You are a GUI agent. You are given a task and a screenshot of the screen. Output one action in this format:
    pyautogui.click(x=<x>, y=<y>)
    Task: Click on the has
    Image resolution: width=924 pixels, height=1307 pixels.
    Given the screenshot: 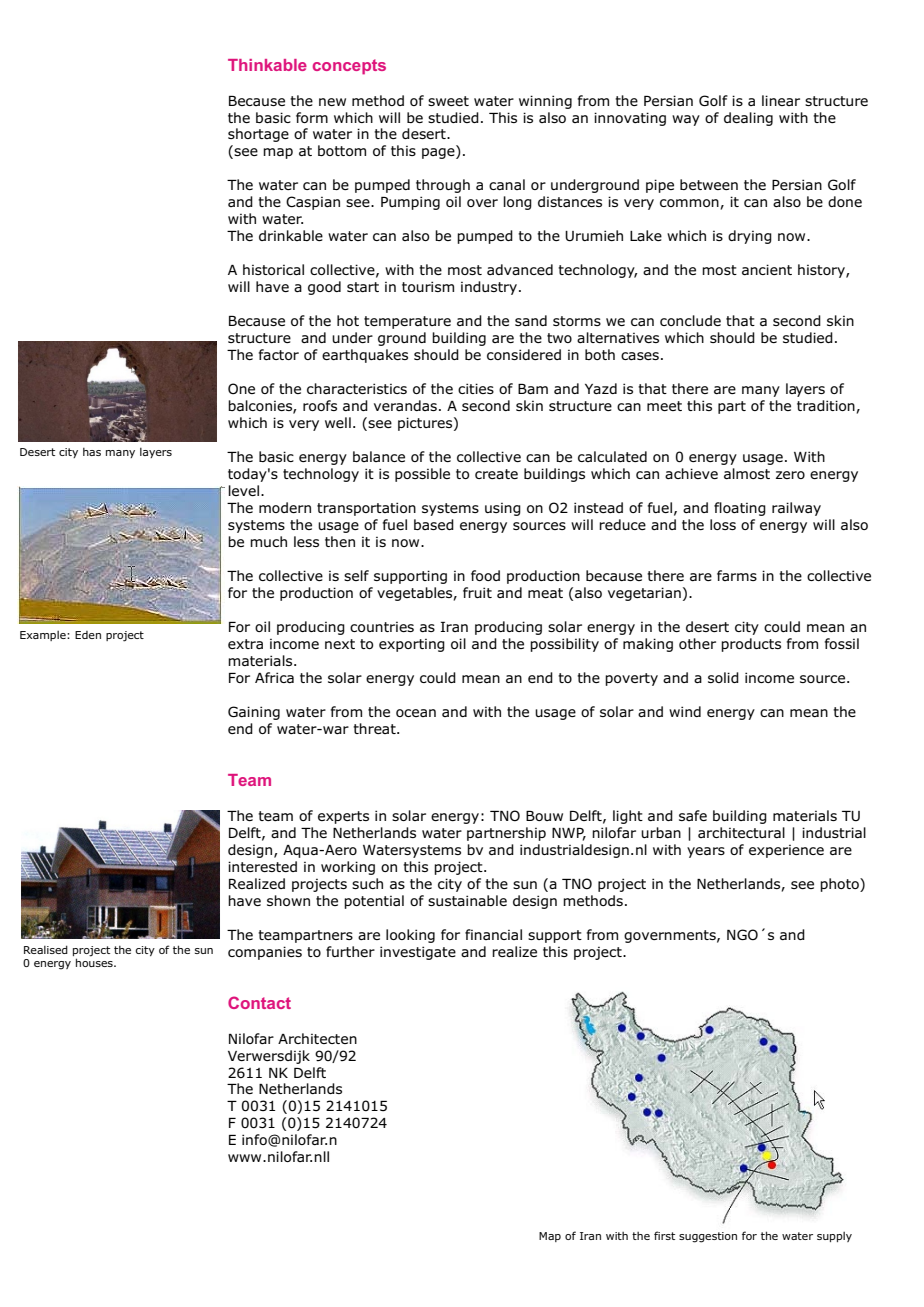 What is the action you would take?
    pyautogui.click(x=92, y=452)
